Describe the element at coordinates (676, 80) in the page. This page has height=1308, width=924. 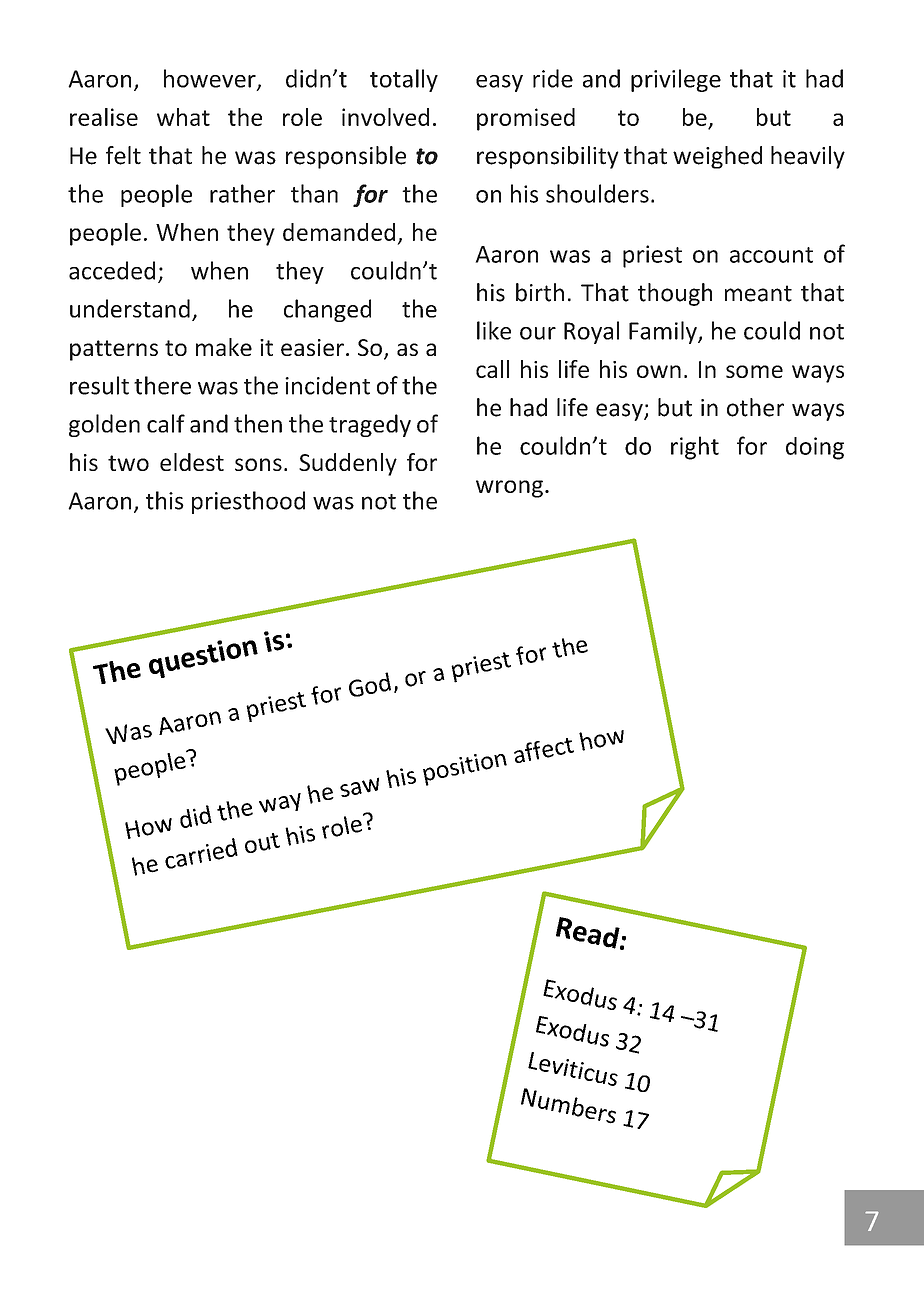
I see `privilege` at that location.
